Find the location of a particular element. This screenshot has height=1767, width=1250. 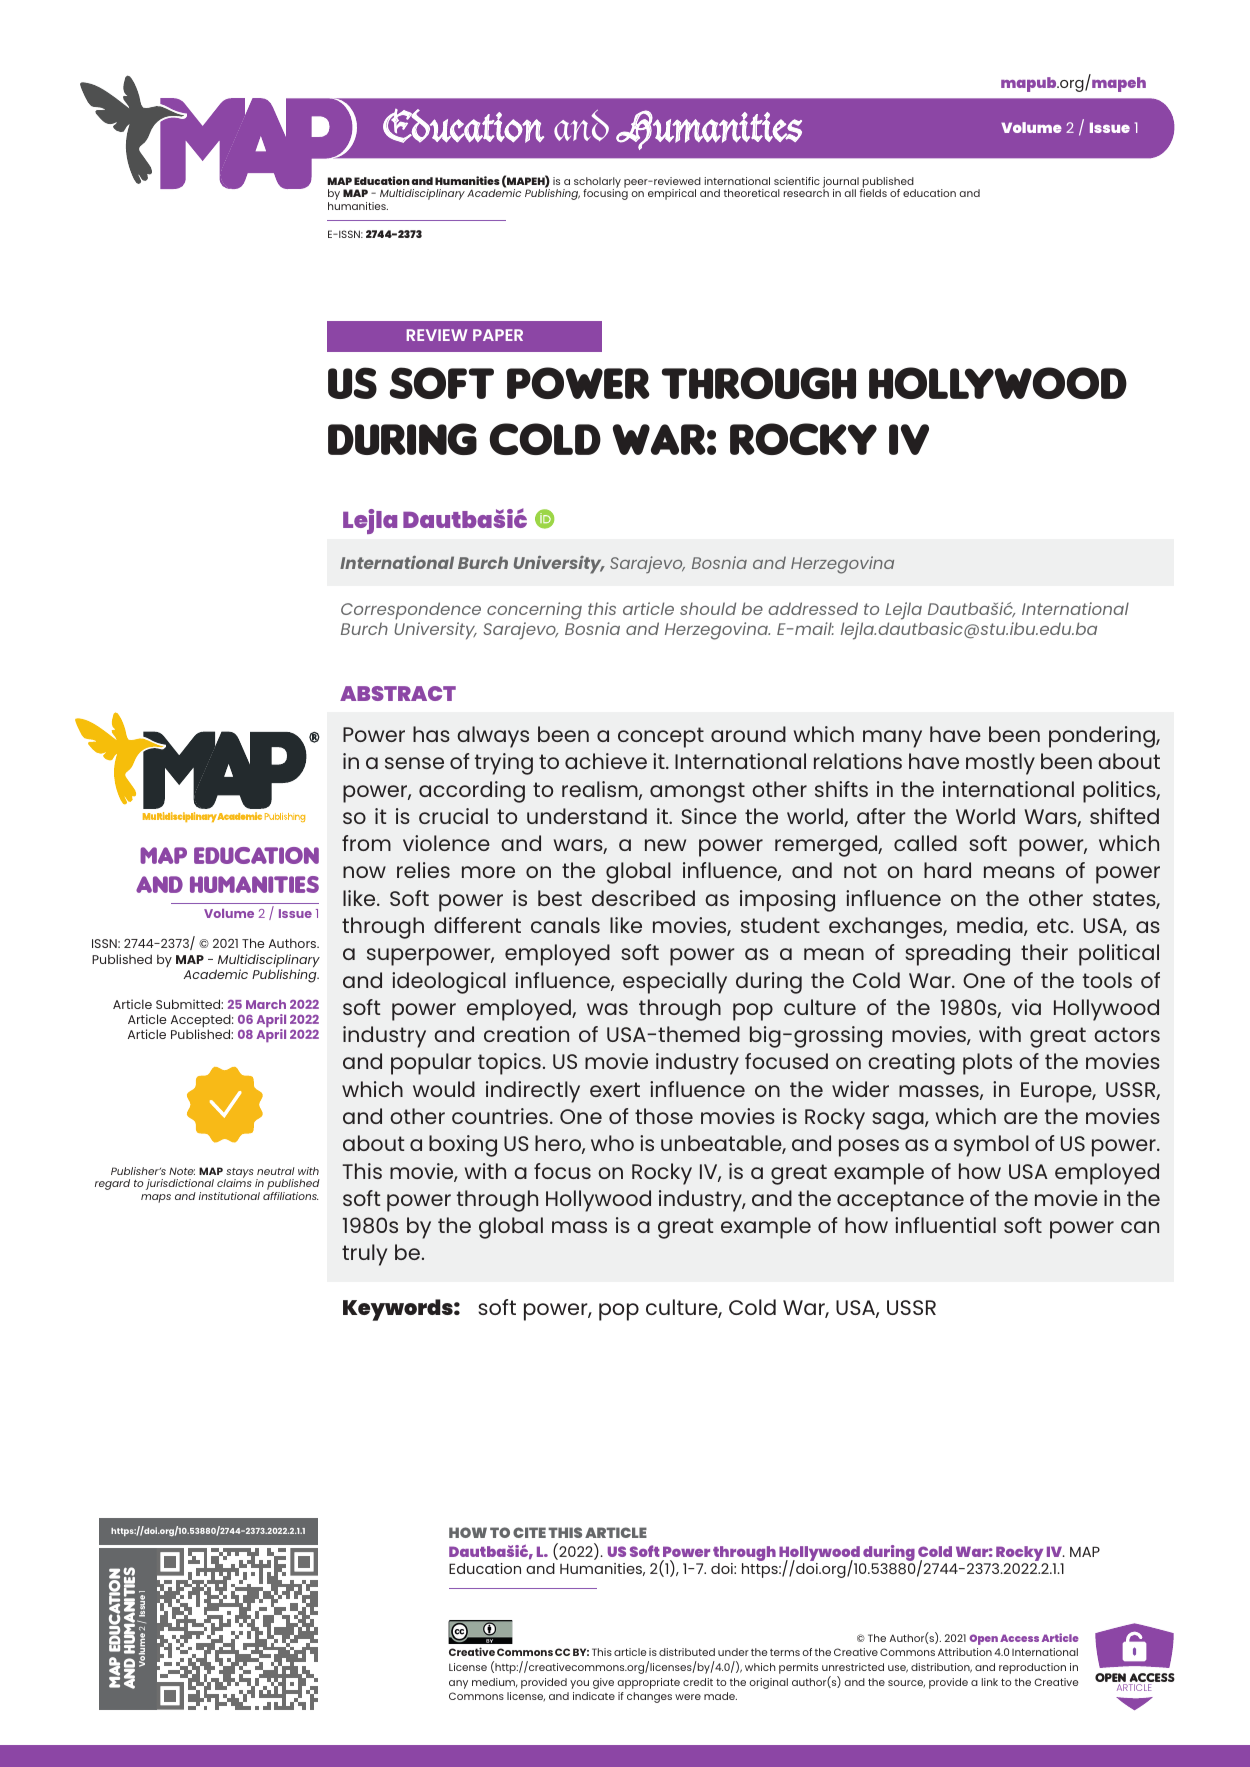

fields is located at coordinates (873, 192).
